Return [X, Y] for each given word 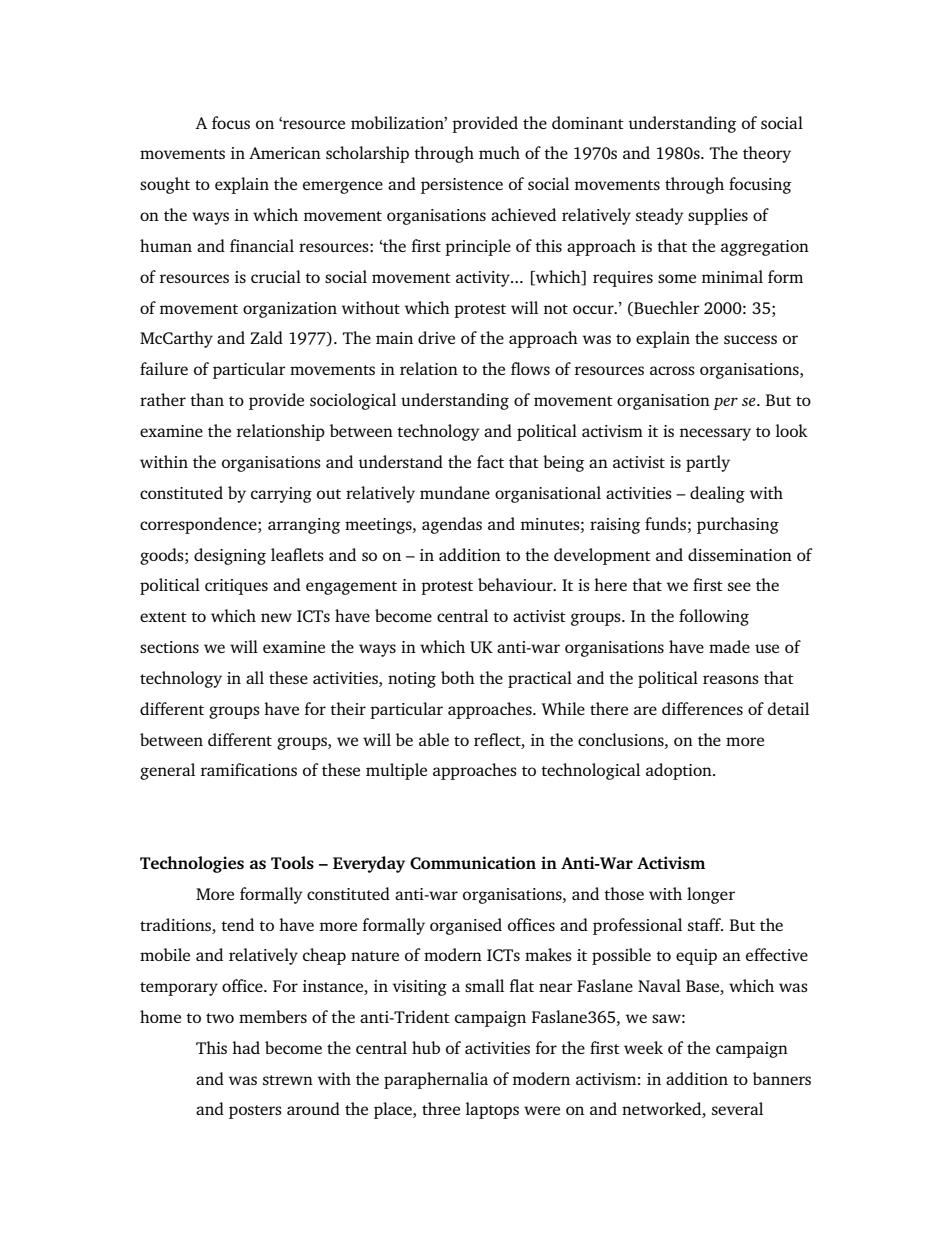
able [434, 739]
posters [255, 1112]
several [737, 1108]
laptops [492, 1110]
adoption [680, 771]
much [499, 152]
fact [490, 461]
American [285, 153]
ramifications [249, 769]
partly [708, 463]
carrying [281, 495]
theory [767, 154]
